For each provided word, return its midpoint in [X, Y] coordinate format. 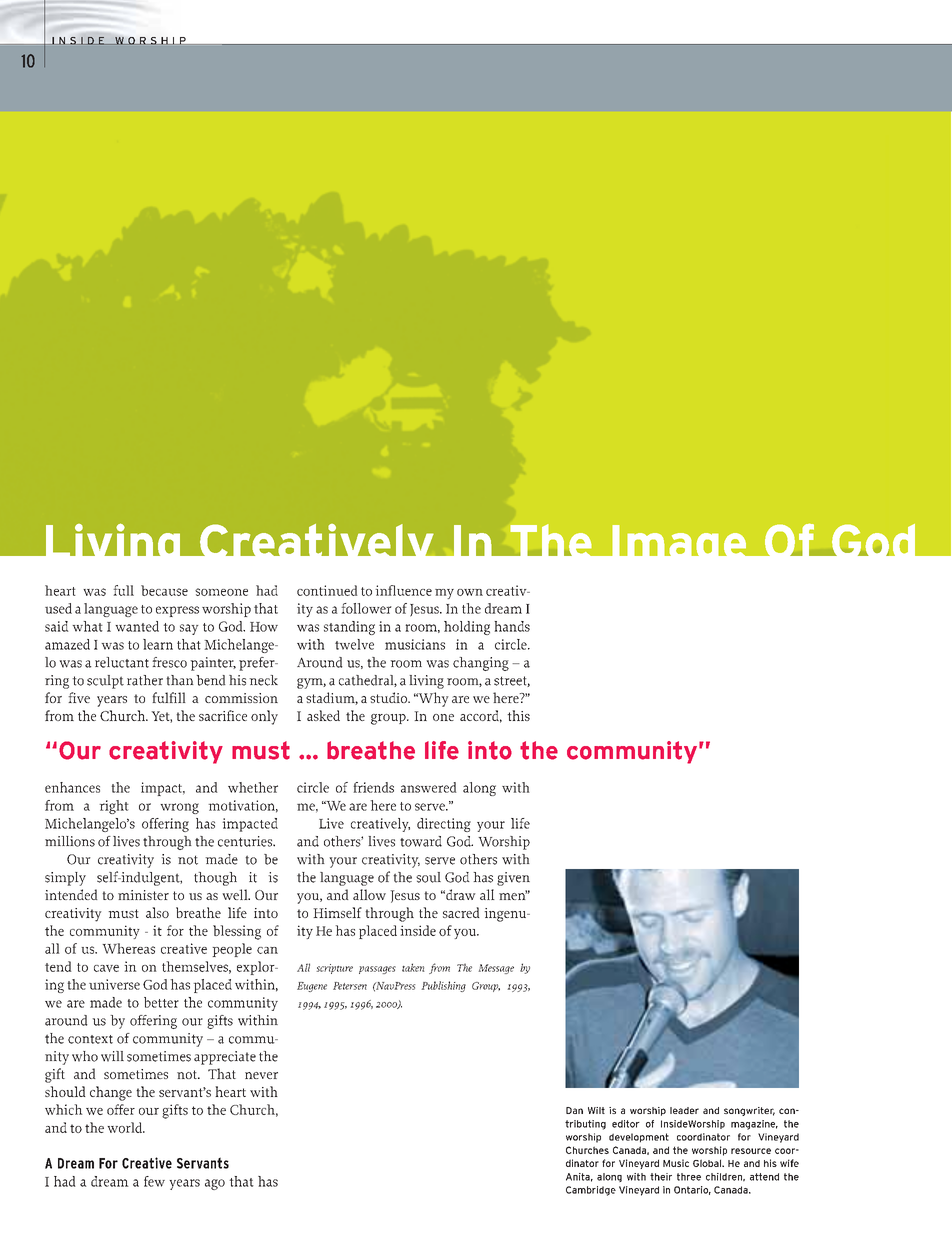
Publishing [443, 986]
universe [114, 984]
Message [496, 969]
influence [403, 590]
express [177, 611]
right [114, 807]
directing [444, 825]
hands [512, 626]
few [154, 1181]
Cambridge [591, 1191]
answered [429, 787]
